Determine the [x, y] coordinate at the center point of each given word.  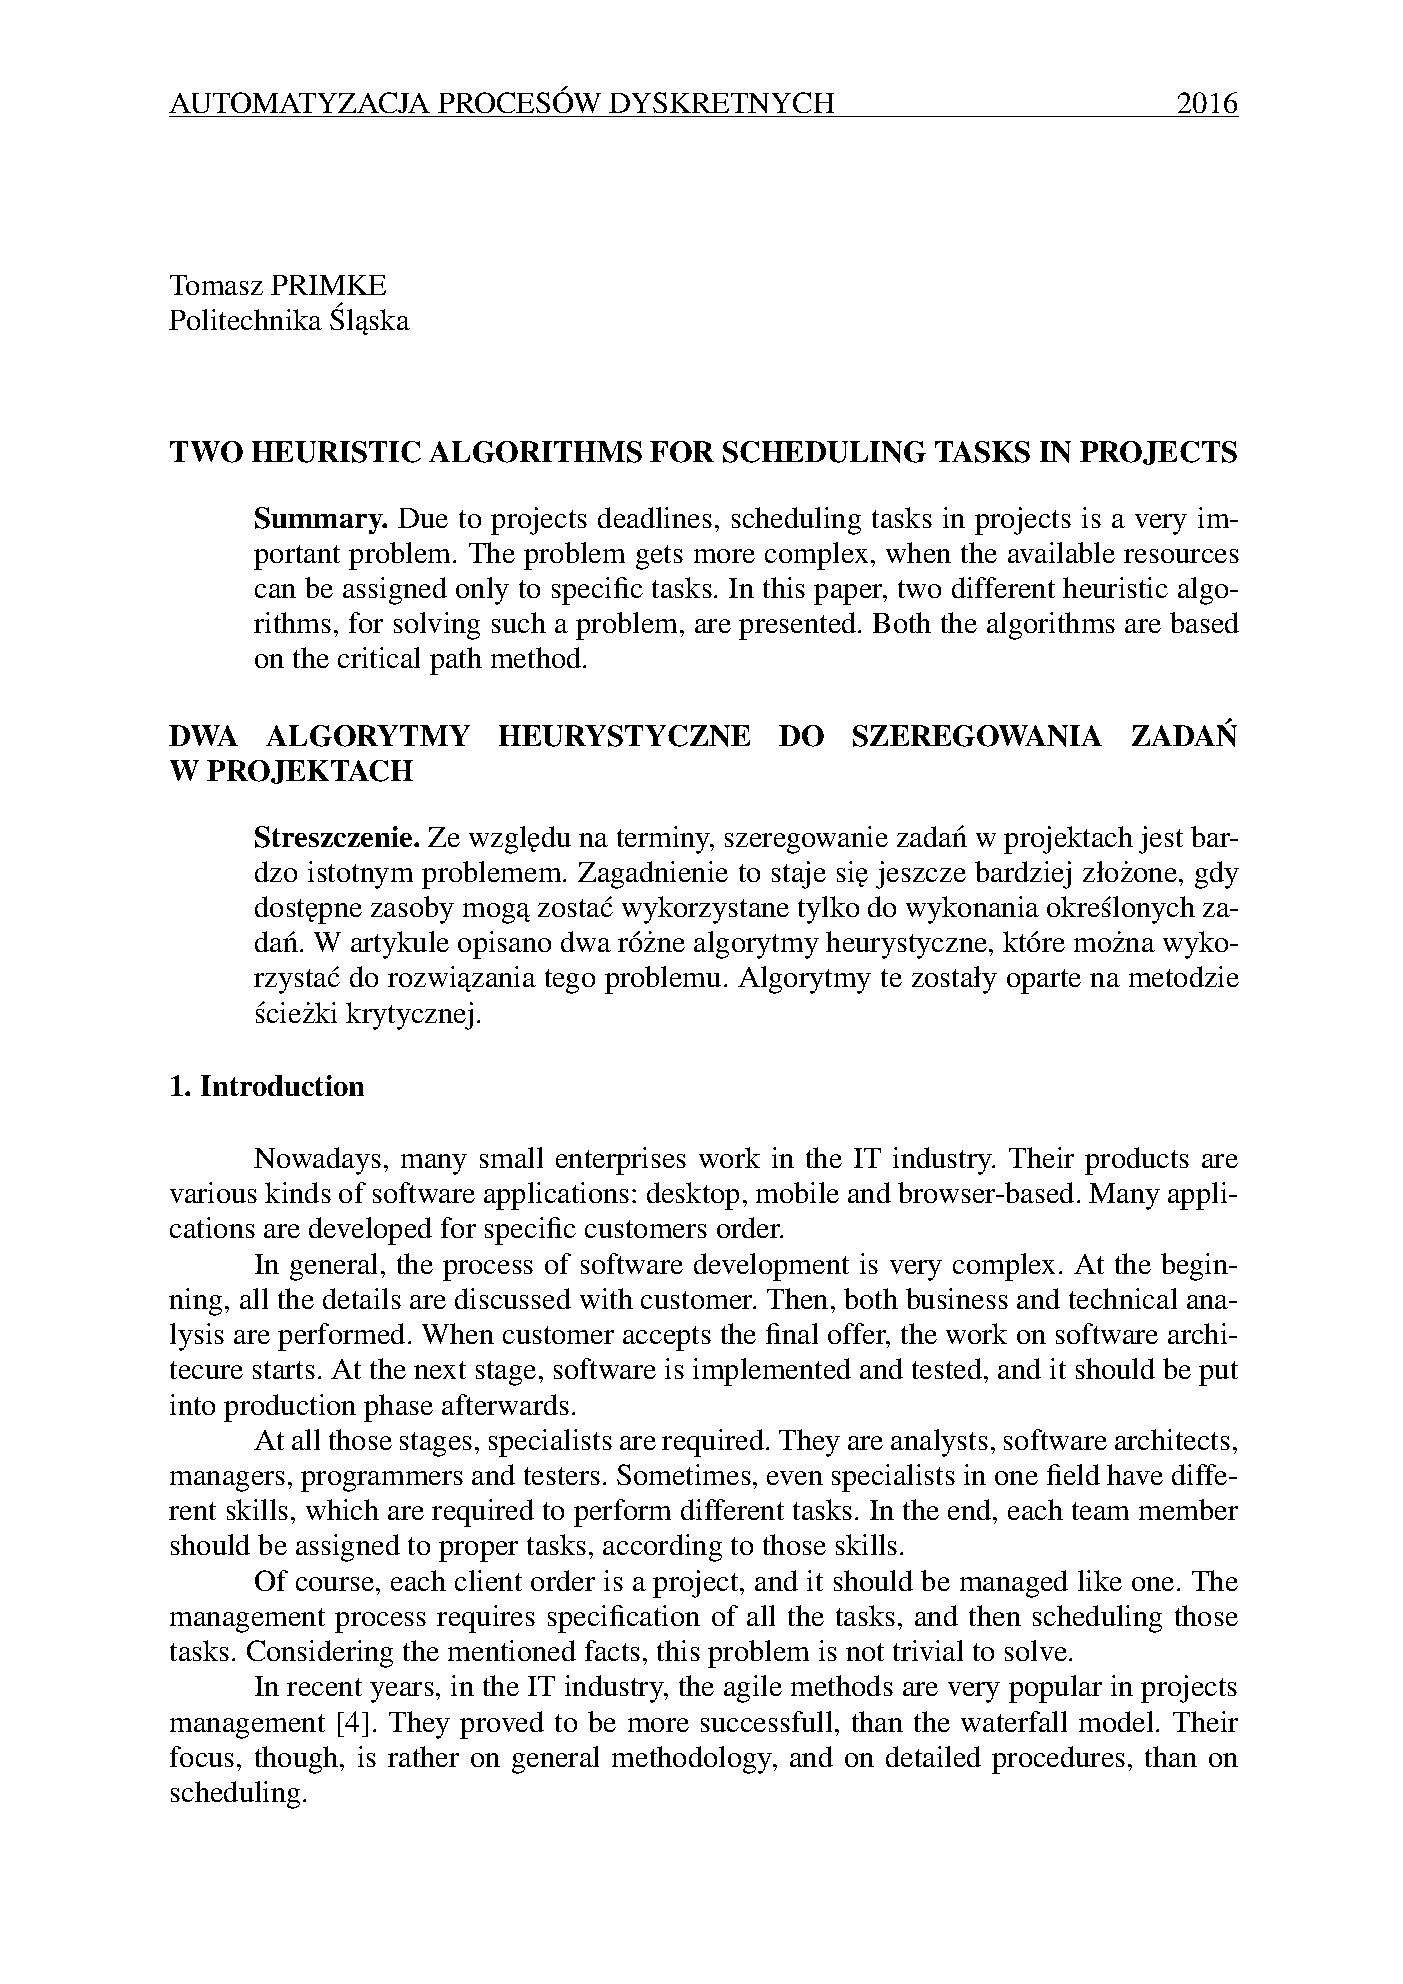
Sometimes [684, 1474]
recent [324, 1687]
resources [1181, 556]
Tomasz [216, 285]
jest [1161, 840]
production [290, 1408]
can [275, 591]
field [1073, 1474]
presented [799, 626]
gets [659, 557]
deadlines [655, 517]
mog [489, 913]
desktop [693, 1196]
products [1137, 1161]
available [1061, 552]
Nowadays [317, 1161]
